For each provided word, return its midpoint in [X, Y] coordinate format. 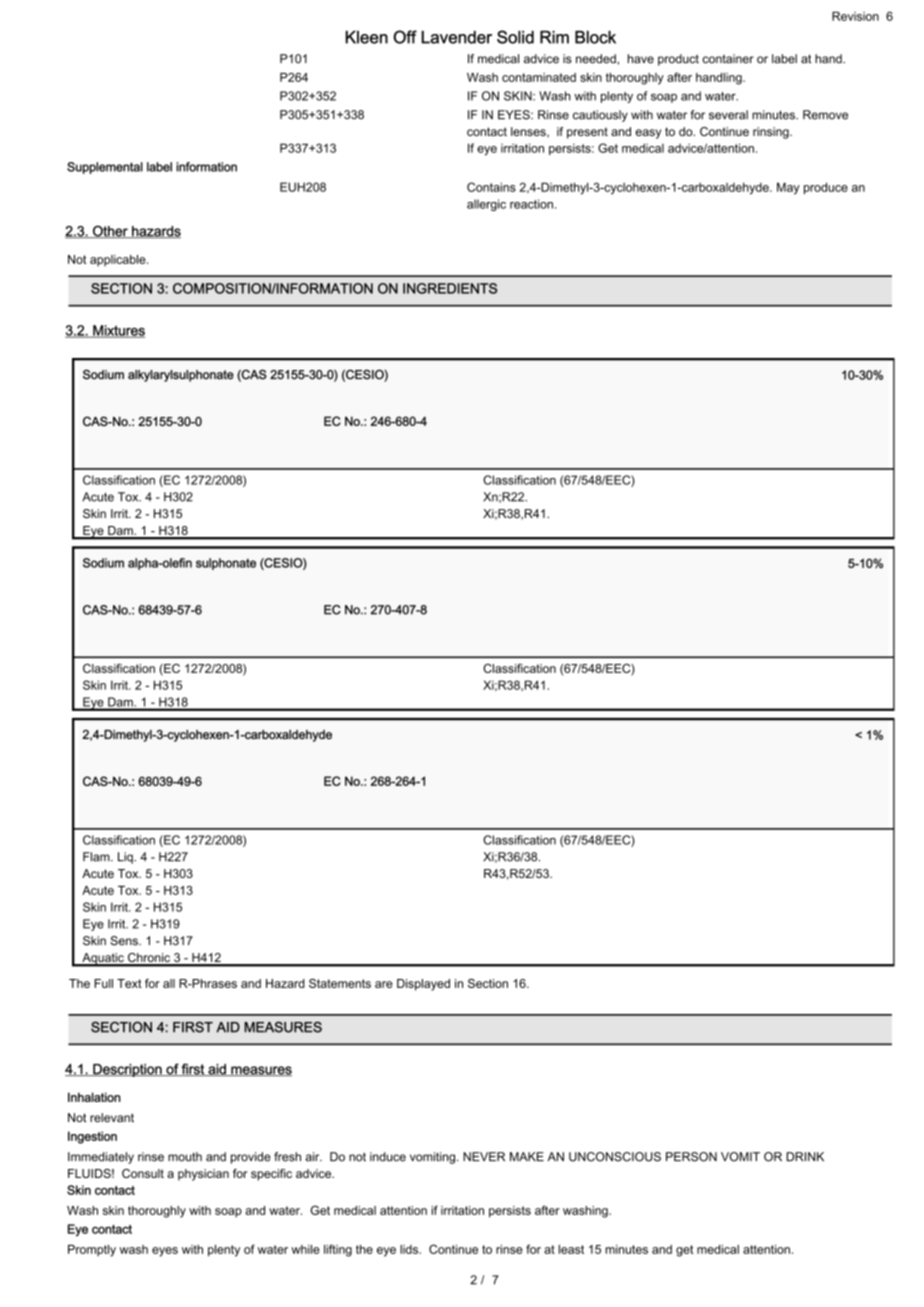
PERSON [691, 1157]
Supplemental [105, 168]
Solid [515, 37]
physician [203, 1175]
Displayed [423, 985]
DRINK [805, 1156]
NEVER [484, 1156]
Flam [97, 857]
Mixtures [118, 331]
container [728, 59]
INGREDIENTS [450, 288]
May [788, 188]
